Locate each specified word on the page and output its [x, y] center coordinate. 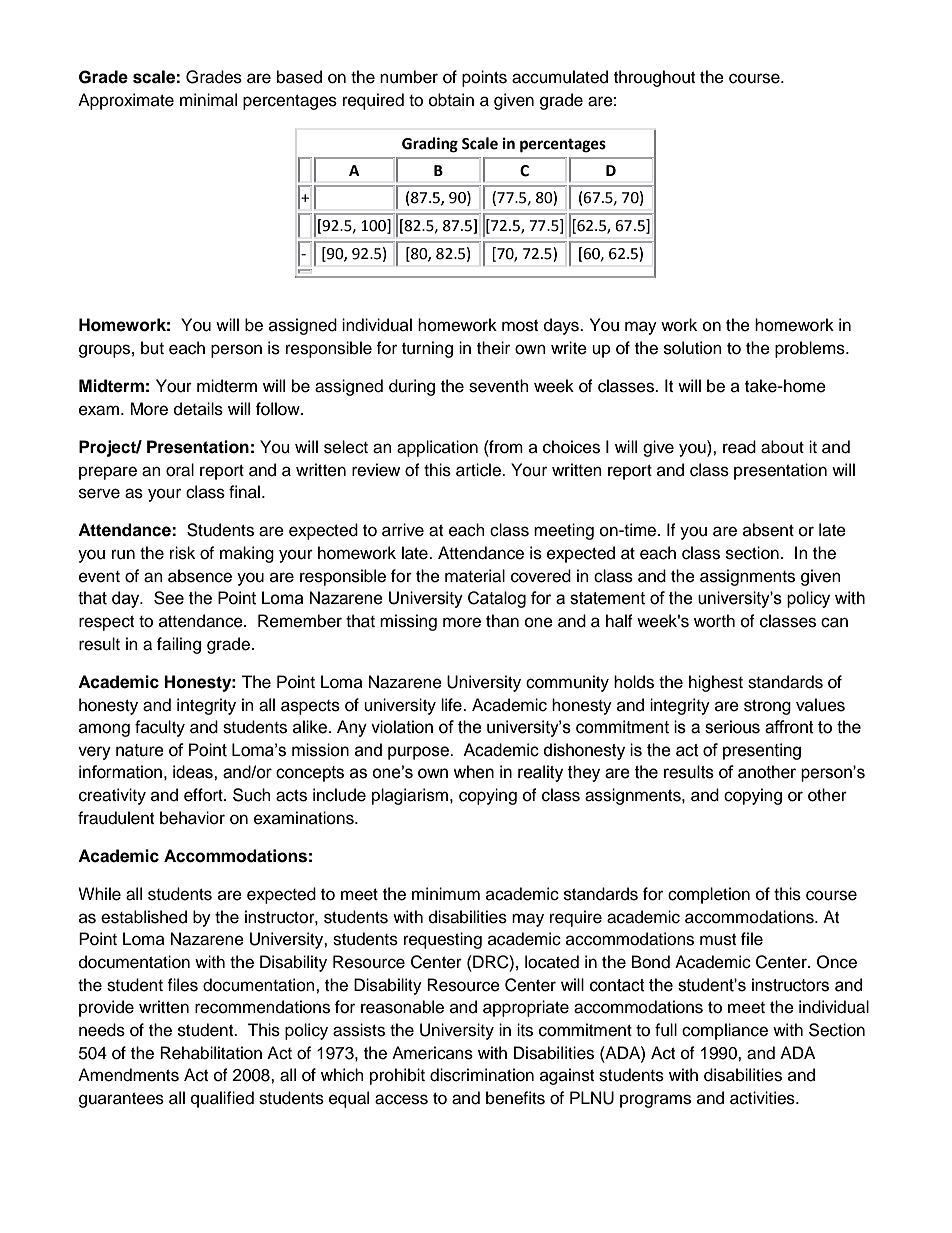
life [452, 705]
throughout [654, 78]
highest [716, 683]
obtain [451, 100]
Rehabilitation [211, 1053]
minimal [208, 100]
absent [768, 530]
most [520, 326]
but [152, 348]
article [479, 470]
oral [180, 470]
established [144, 917]
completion [709, 895]
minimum [446, 894]
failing [179, 645]
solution [693, 348]
